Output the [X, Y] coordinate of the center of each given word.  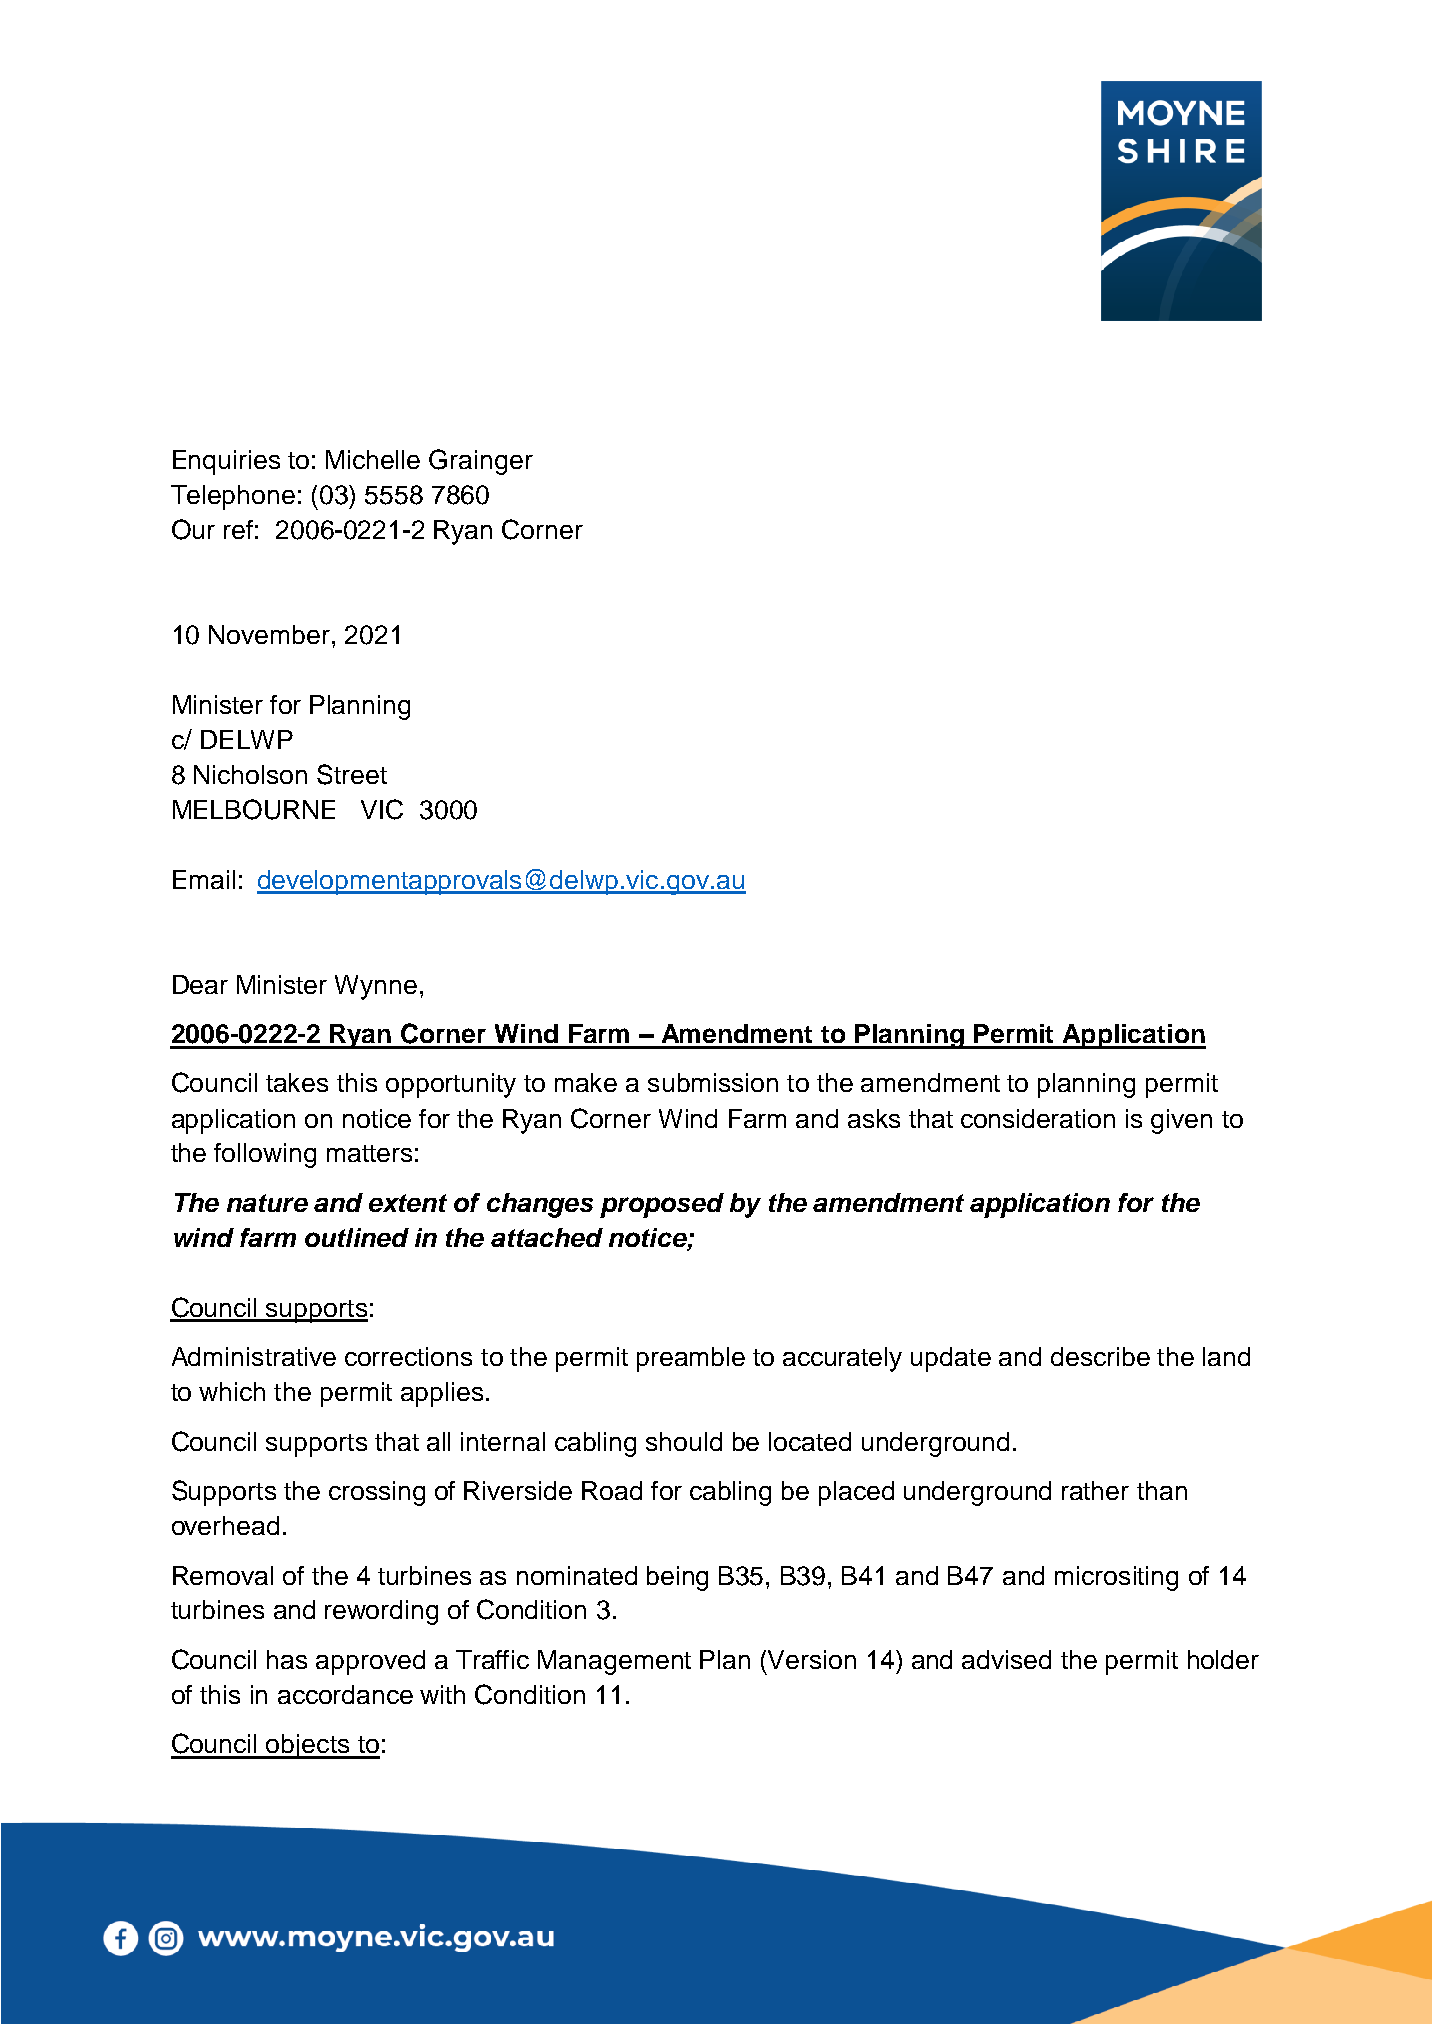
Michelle [373, 459]
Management [614, 1662]
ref [238, 529]
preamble [691, 1359]
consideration [1038, 1118]
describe [1100, 1356]
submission [713, 1082]
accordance [345, 1694]
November [269, 634]
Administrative [254, 1356]
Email [204, 879]
